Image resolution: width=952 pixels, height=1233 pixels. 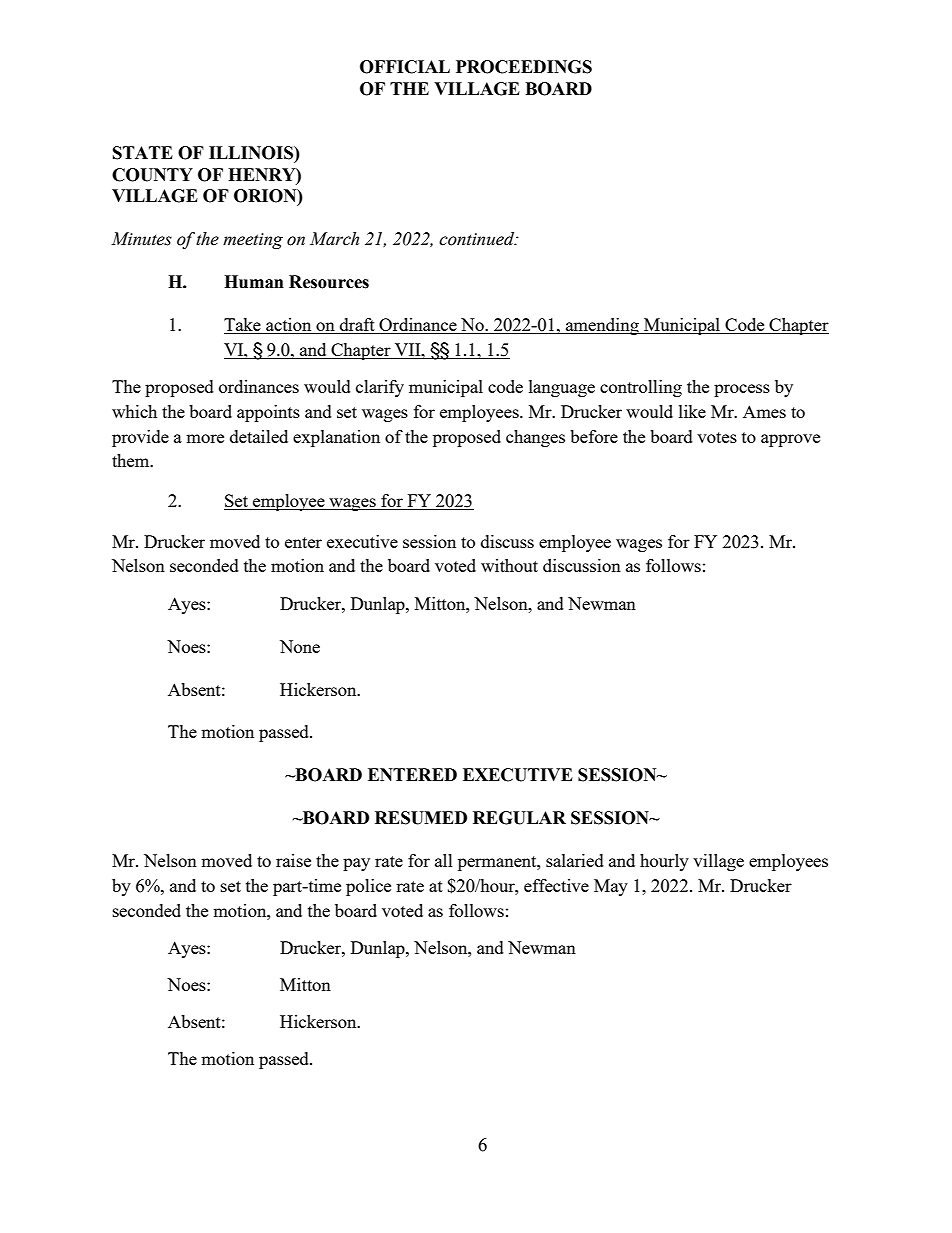 What do you see at coordinates (253, 241) in the page?
I see `meeting` at bounding box center [253, 241].
